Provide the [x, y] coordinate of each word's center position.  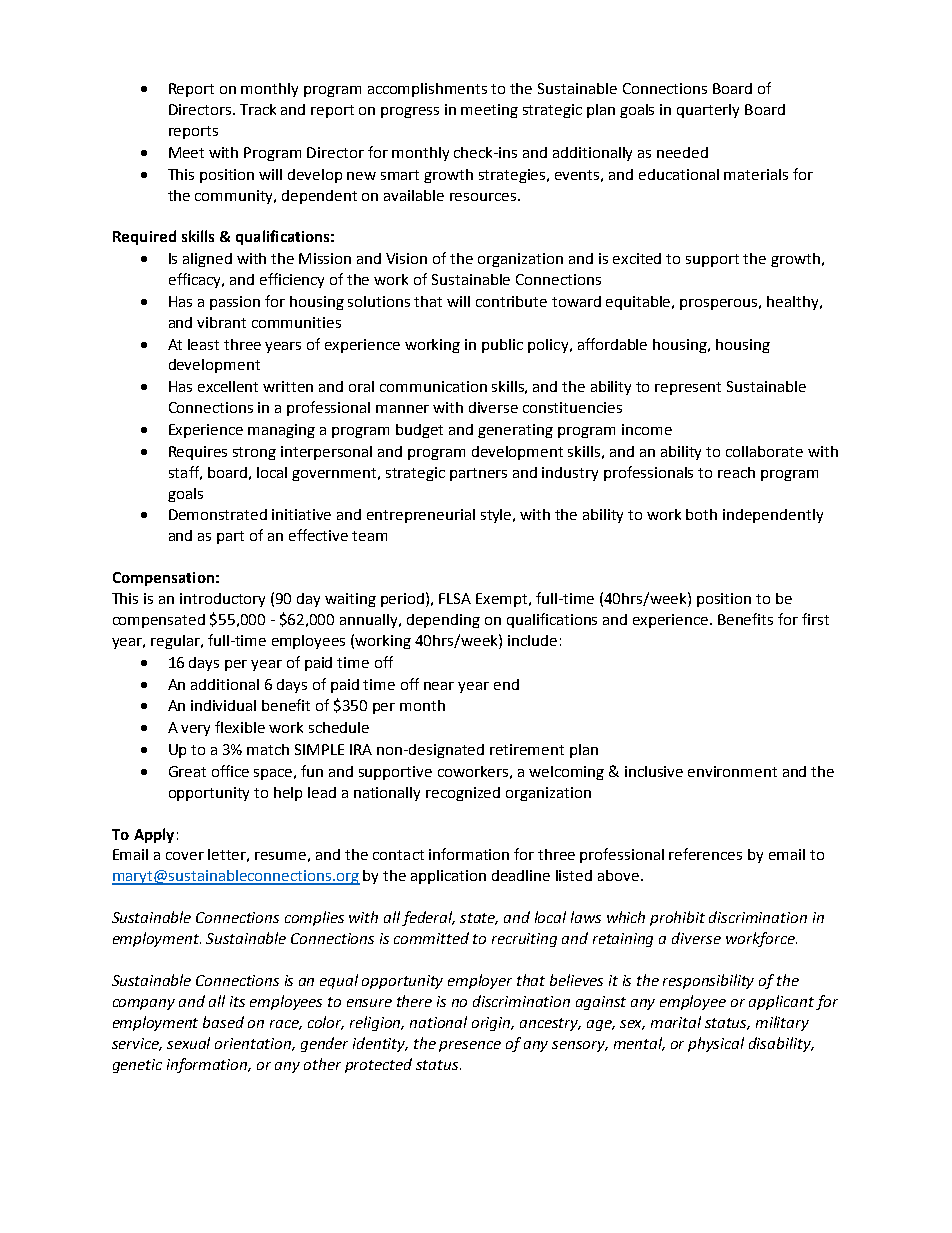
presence [470, 1046]
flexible [240, 727]
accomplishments [427, 90]
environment [732, 771]
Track [258, 109]
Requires [198, 453]
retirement [527, 749]
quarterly [708, 111]
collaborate [764, 451]
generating [515, 431]
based [223, 1022]
